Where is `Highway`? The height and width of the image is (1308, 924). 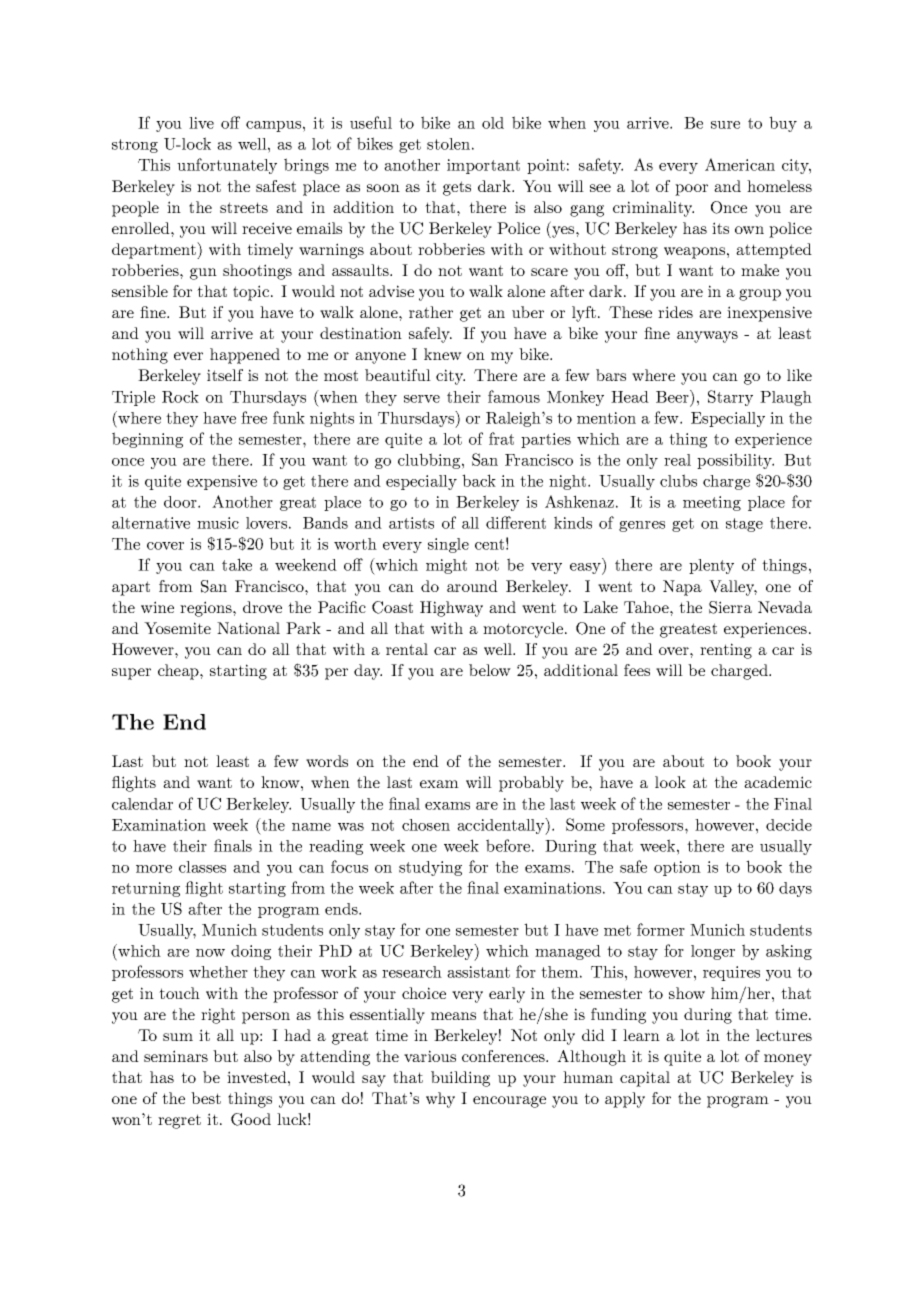
Highway is located at coordinates (451, 609).
